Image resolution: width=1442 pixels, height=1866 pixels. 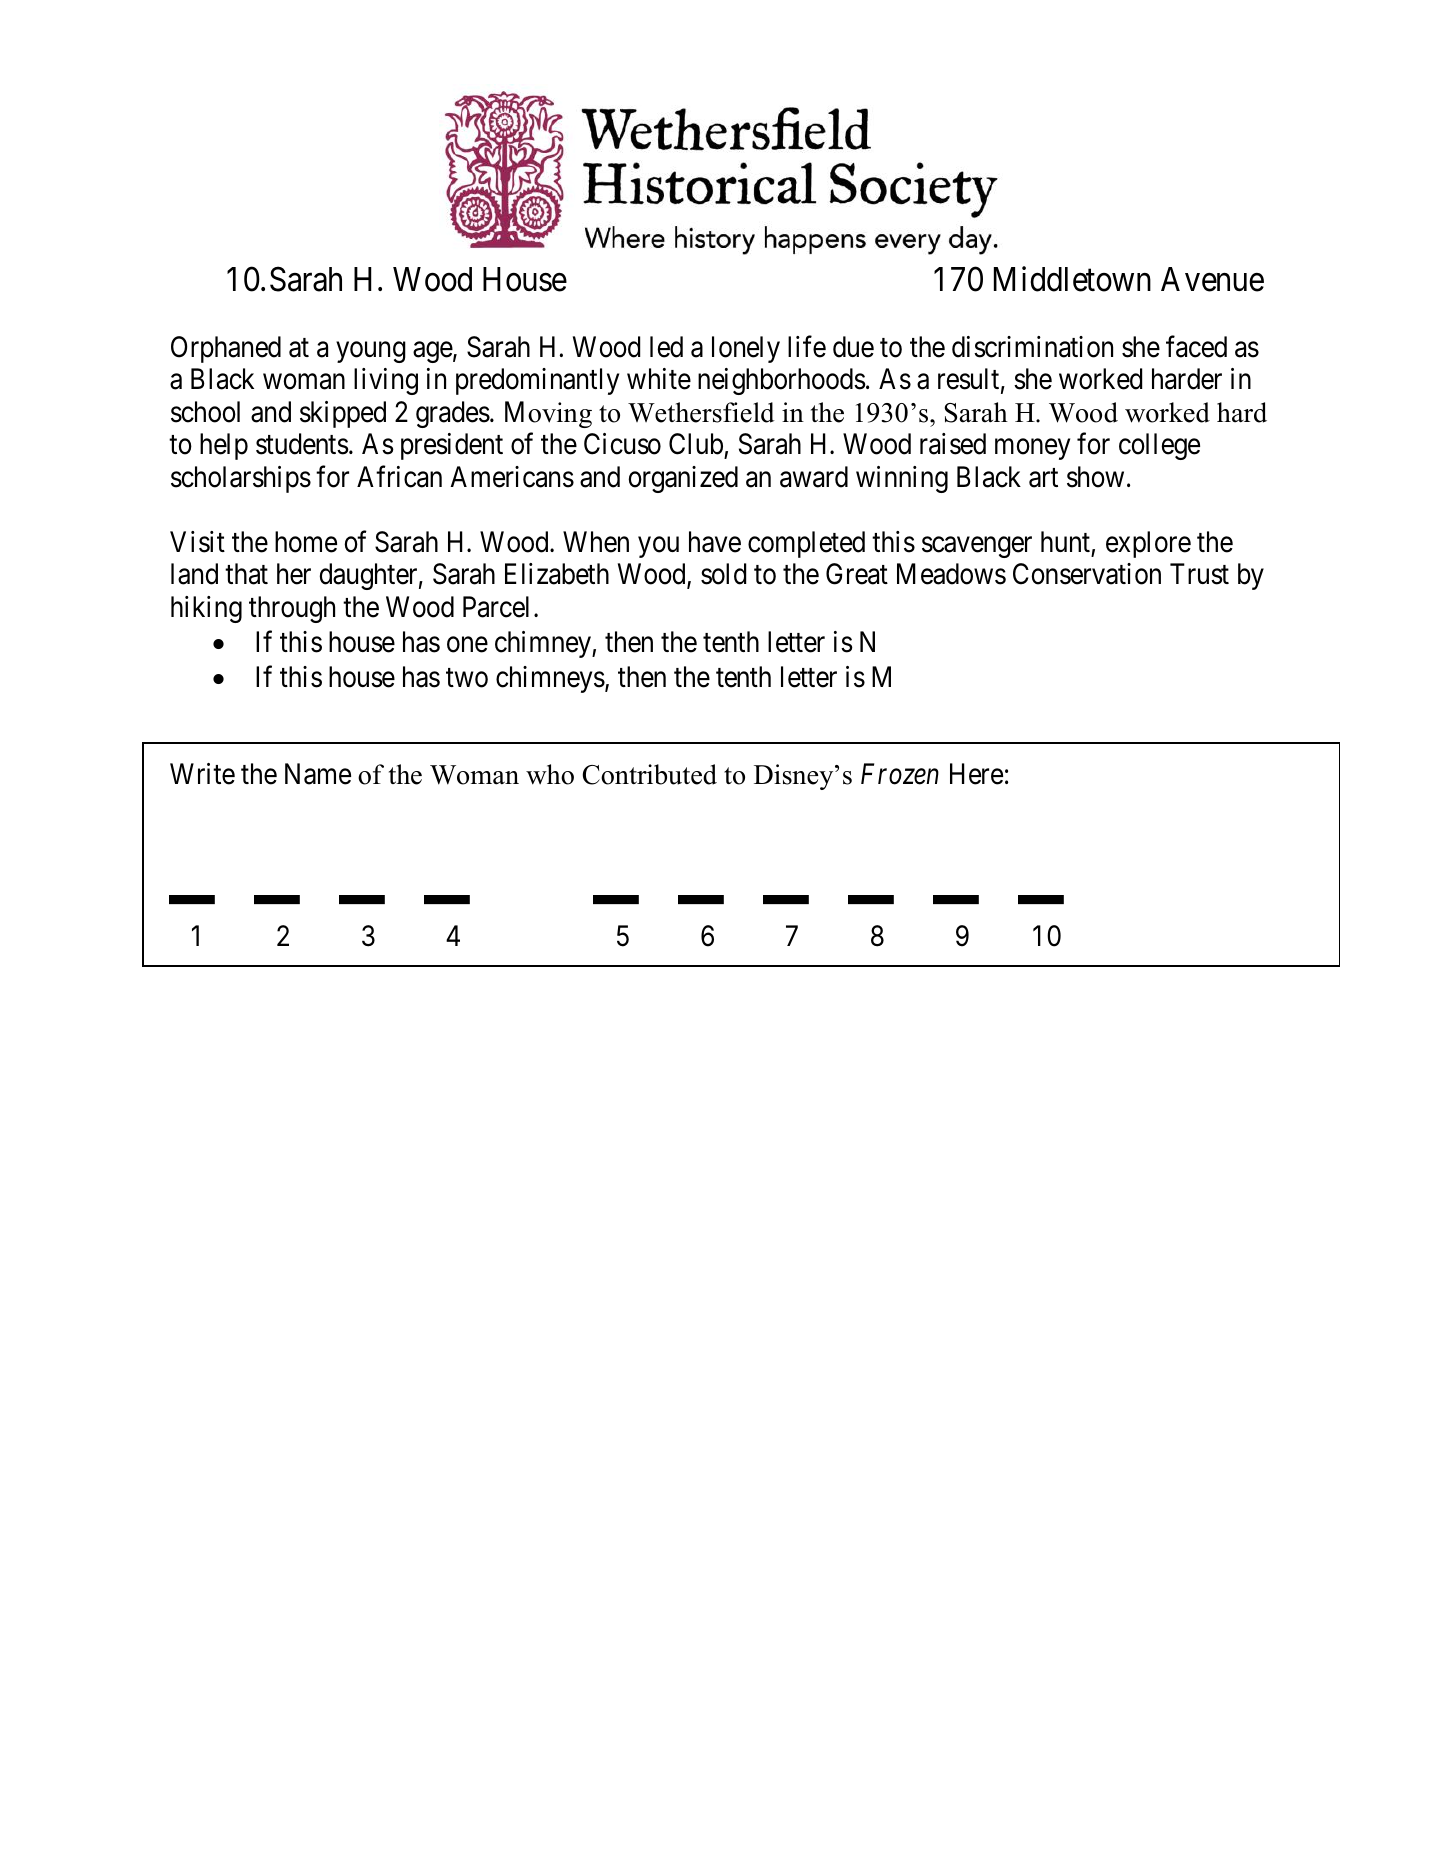 What do you see at coordinates (226, 349) in the screenshot?
I see `Orphaned` at bounding box center [226, 349].
